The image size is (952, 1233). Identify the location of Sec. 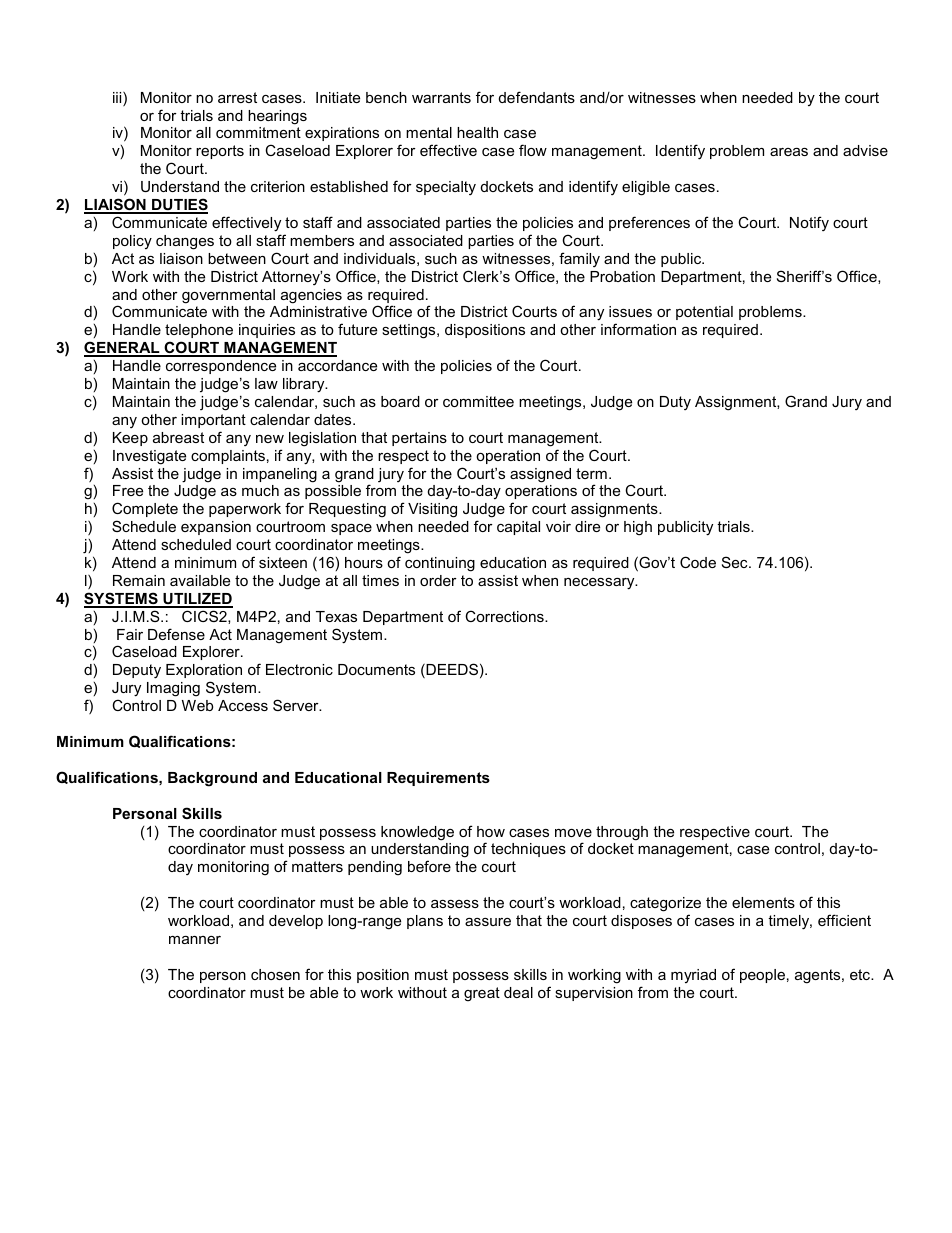
(736, 562).
